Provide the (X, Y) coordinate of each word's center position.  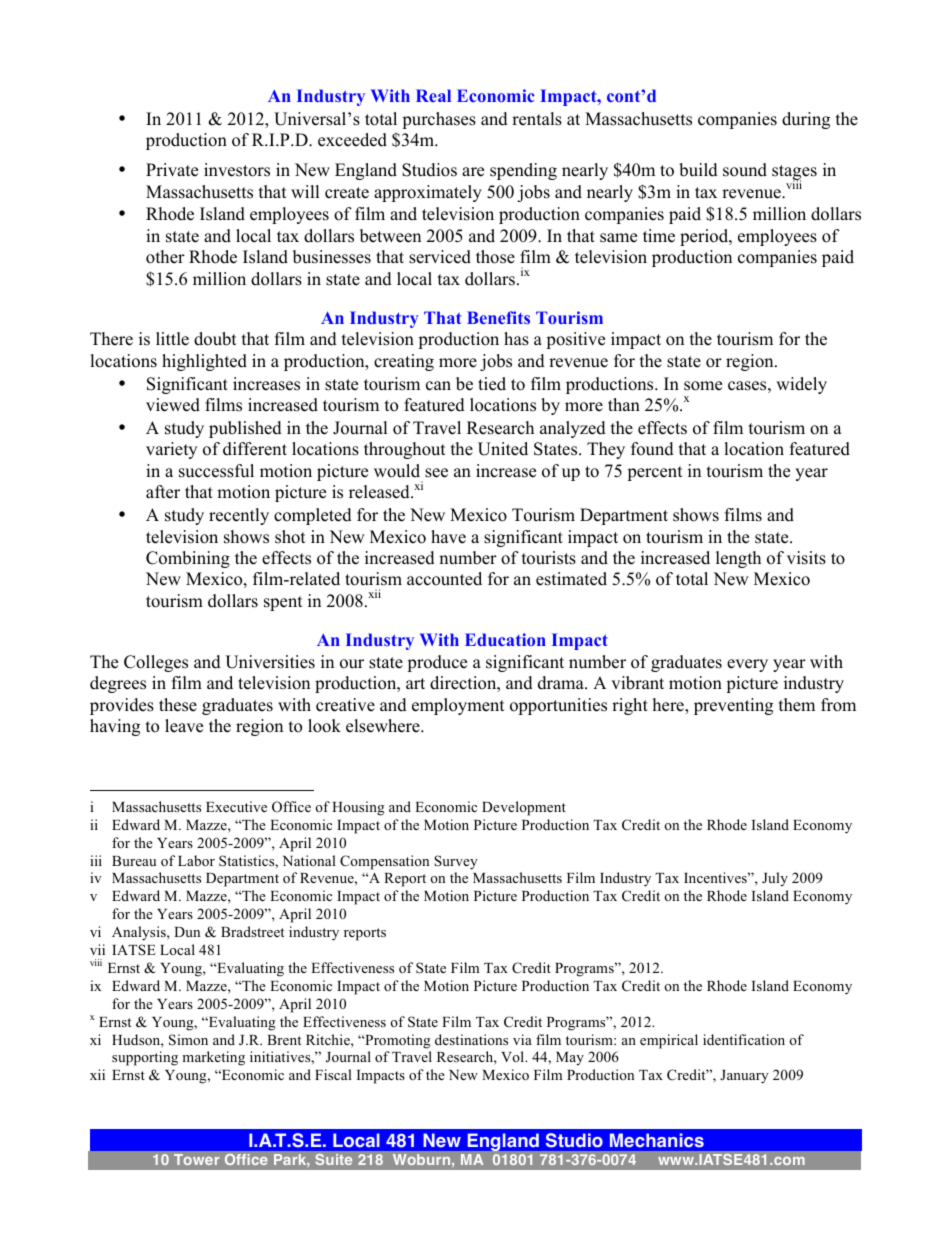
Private (172, 170)
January (744, 1077)
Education (505, 639)
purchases (439, 120)
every (747, 665)
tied (492, 384)
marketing (213, 1058)
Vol (514, 1056)
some (703, 386)
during (806, 120)
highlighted (204, 362)
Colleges (156, 663)
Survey (456, 862)
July (775, 879)
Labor (196, 860)
